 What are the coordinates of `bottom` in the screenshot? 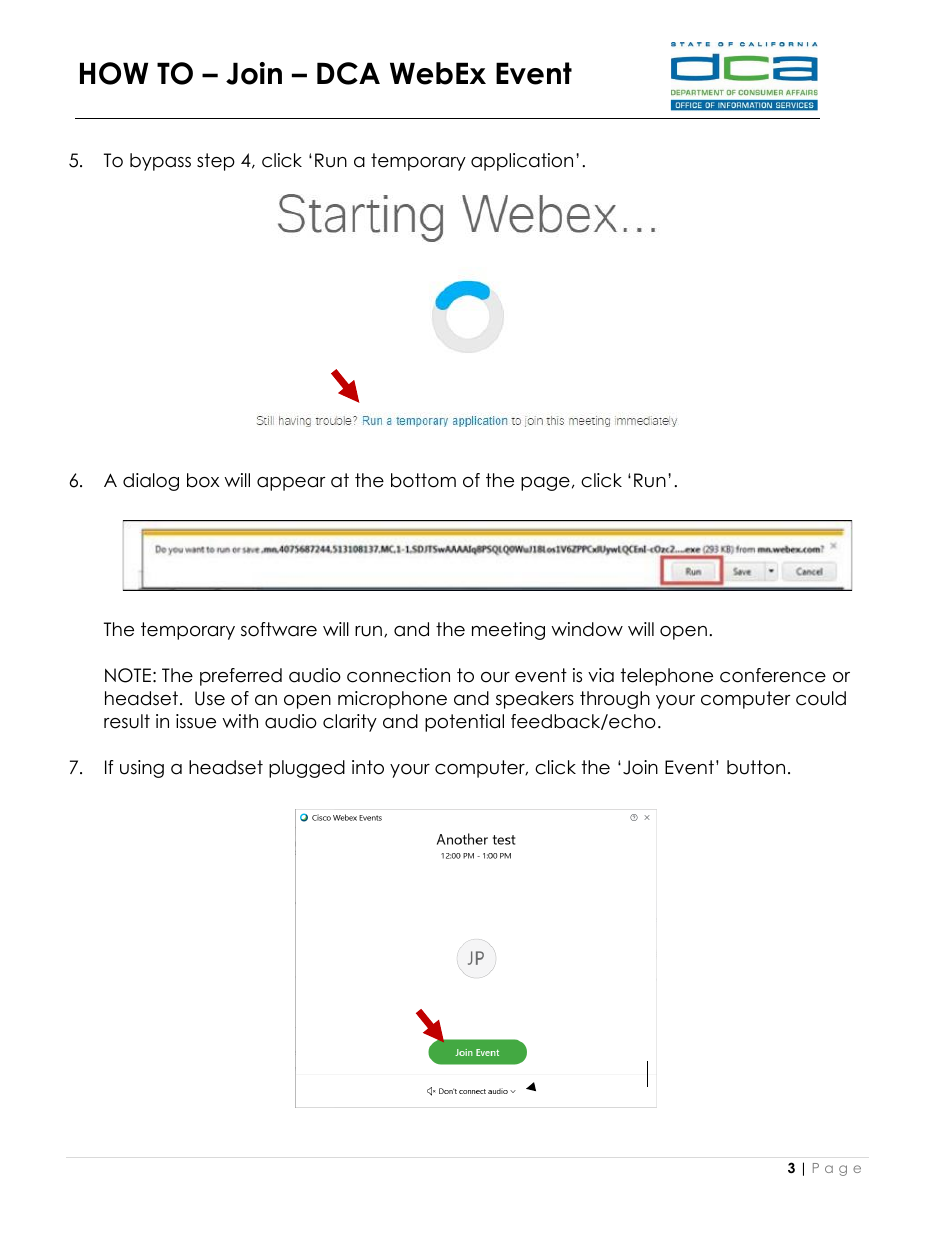 It's located at (423, 480).
